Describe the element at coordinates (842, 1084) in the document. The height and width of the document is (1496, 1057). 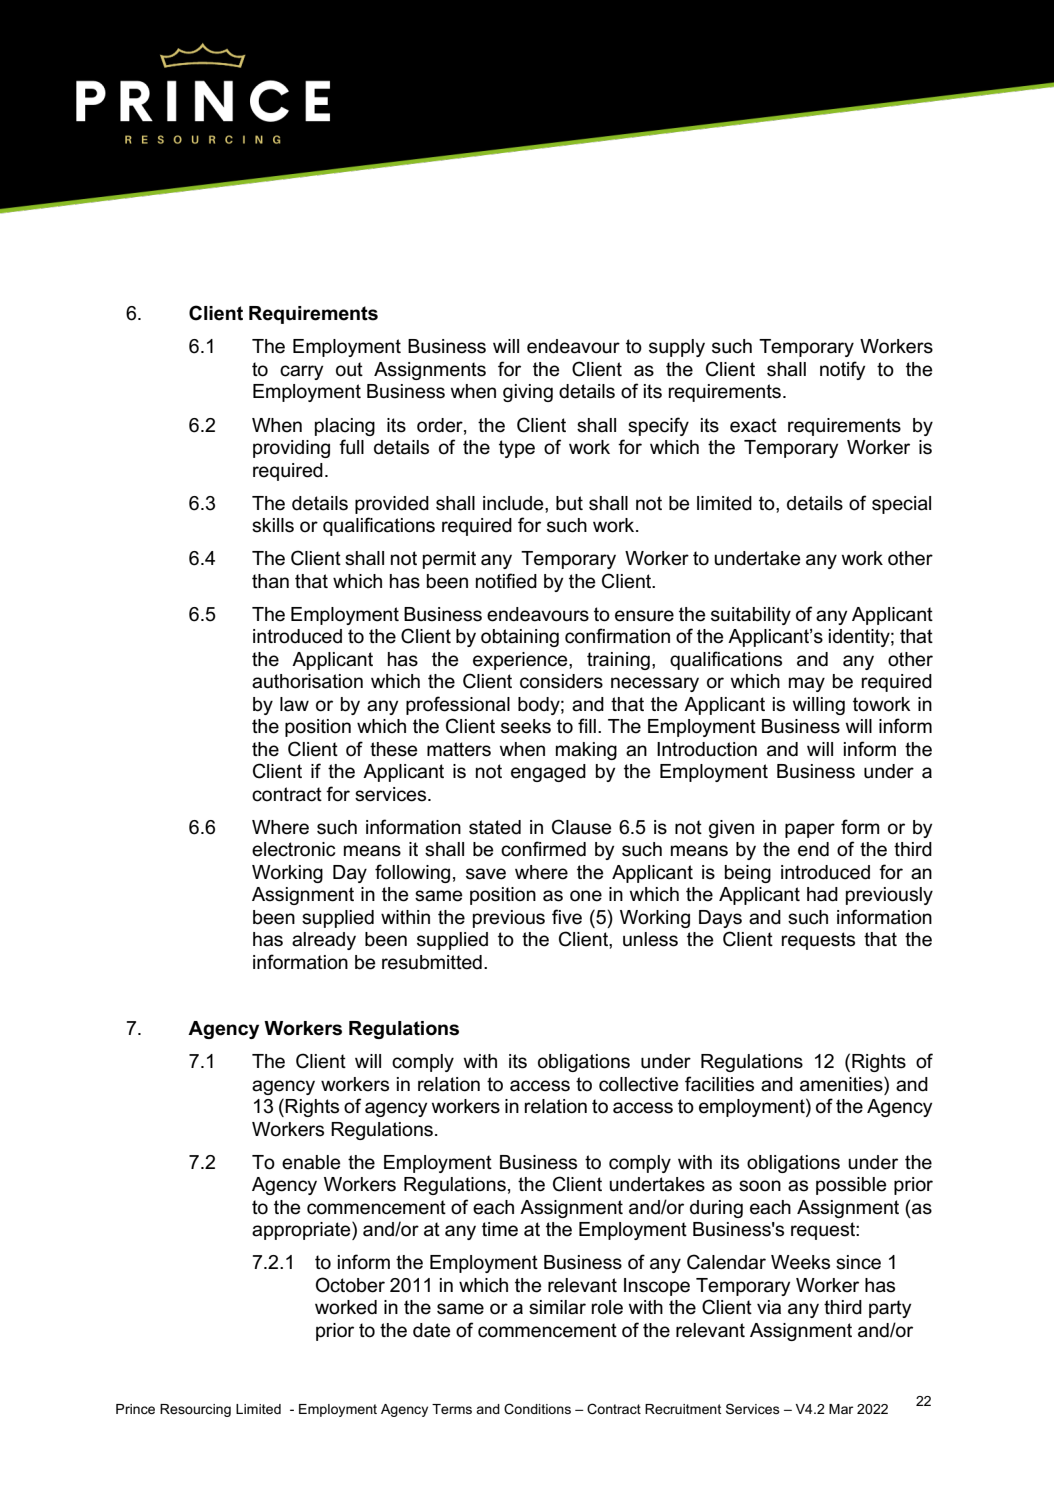
I see `amenities` at that location.
